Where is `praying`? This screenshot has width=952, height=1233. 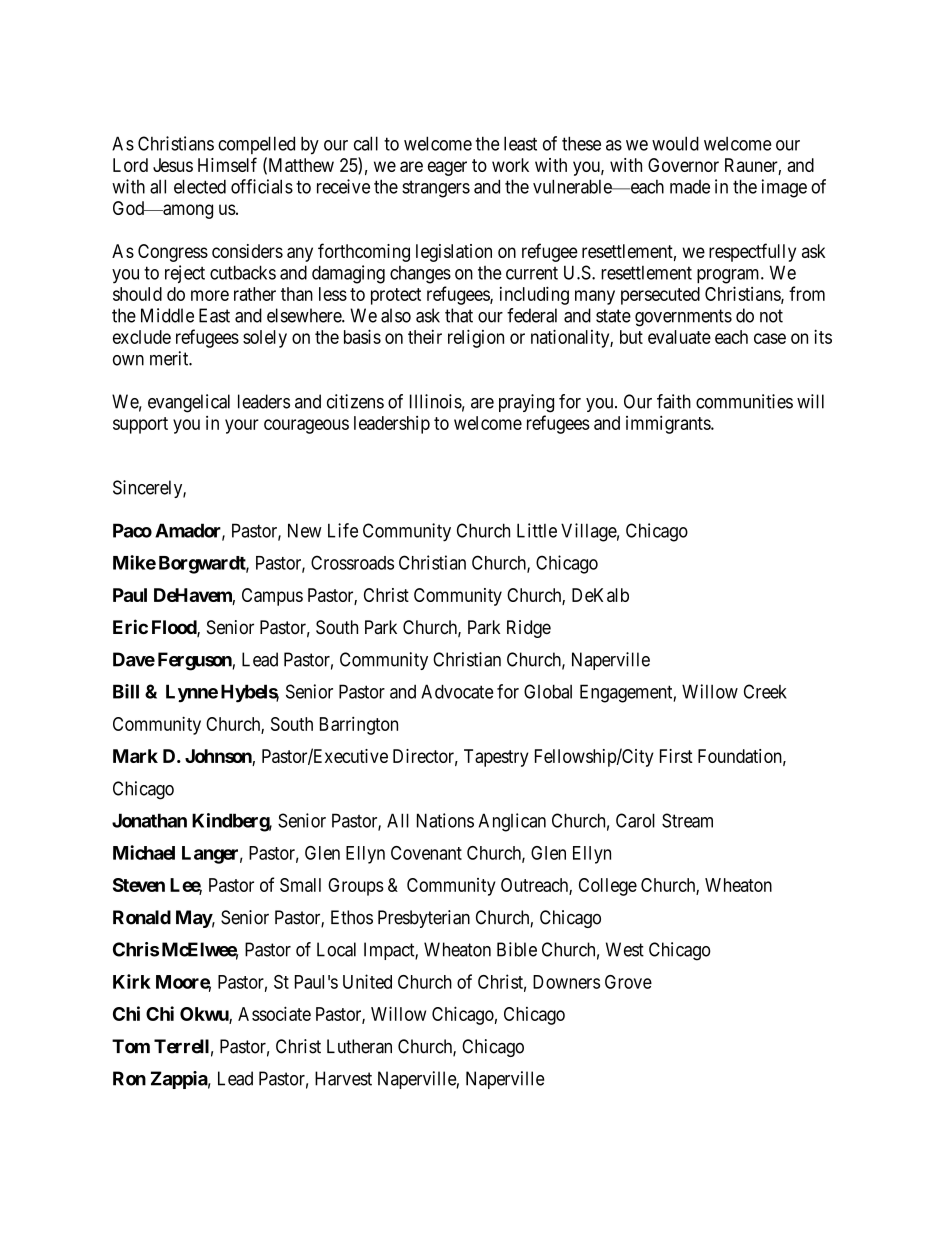
praying is located at coordinates (526, 403).
